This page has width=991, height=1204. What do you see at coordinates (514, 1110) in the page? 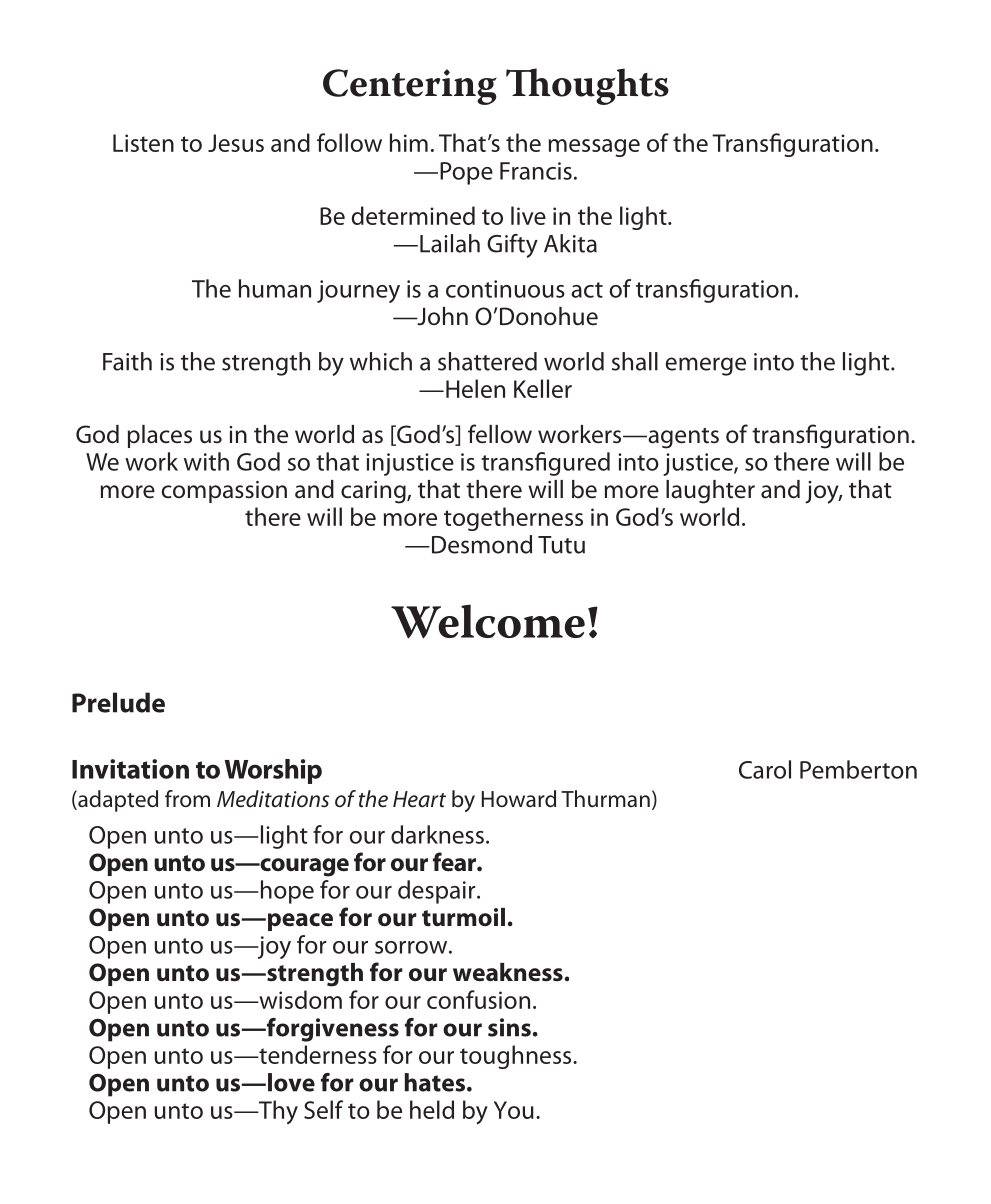
I see `You` at bounding box center [514, 1110].
